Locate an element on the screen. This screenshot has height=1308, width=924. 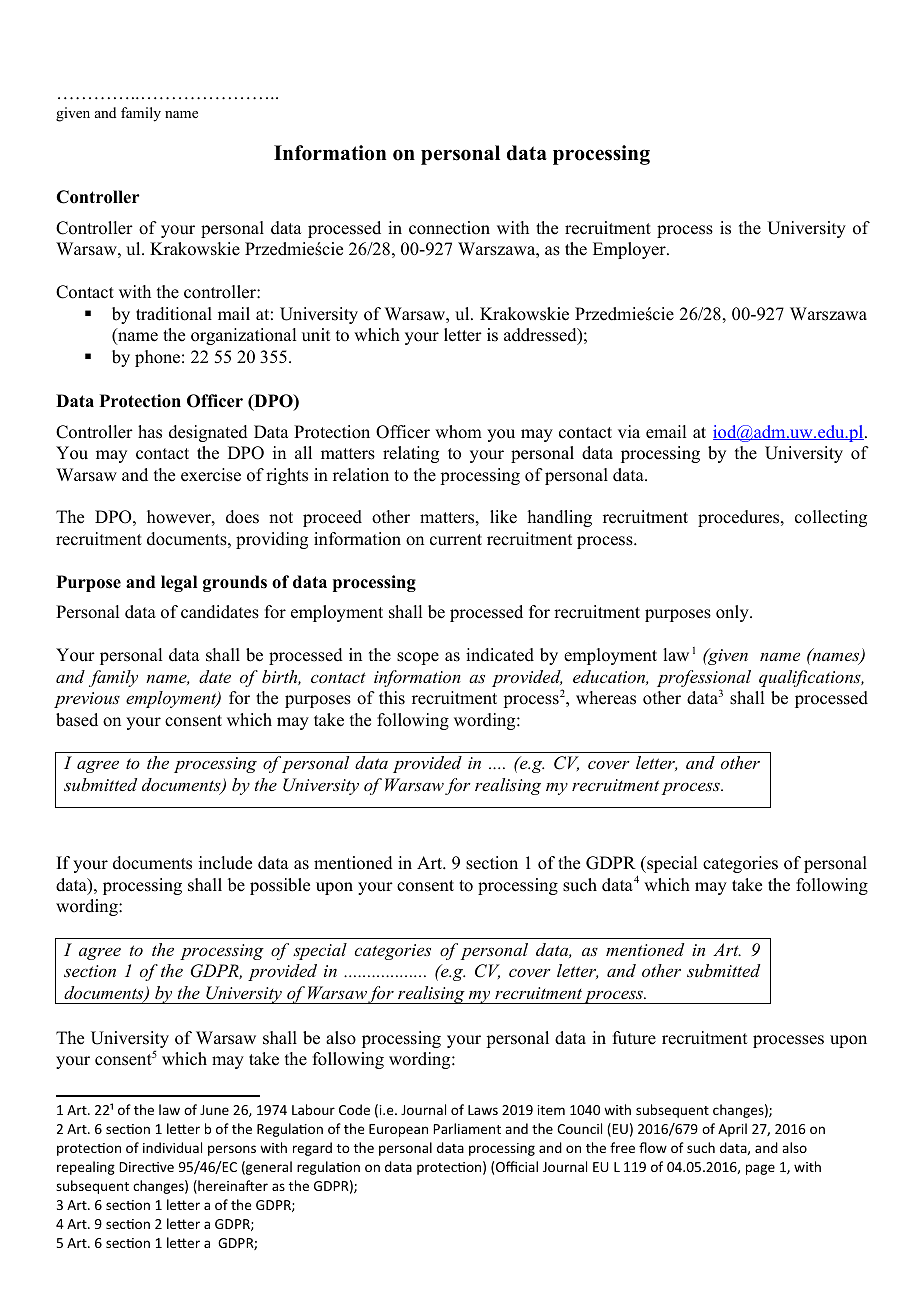
legal is located at coordinates (179, 583).
